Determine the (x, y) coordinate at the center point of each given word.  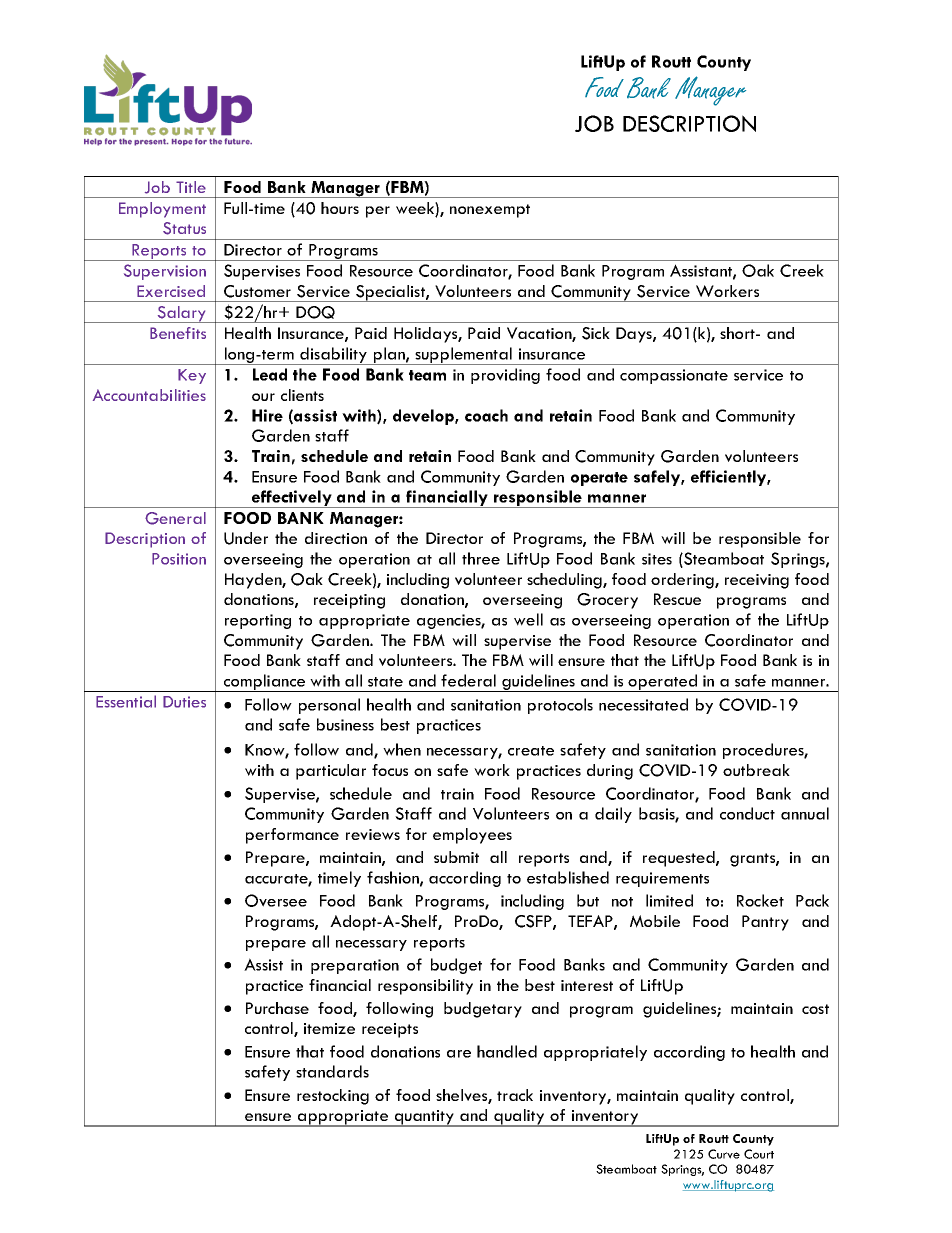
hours (340, 208)
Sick (596, 333)
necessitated (643, 704)
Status (184, 228)
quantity (424, 1118)
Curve (724, 1154)
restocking (333, 1097)
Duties (184, 702)
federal (468, 680)
